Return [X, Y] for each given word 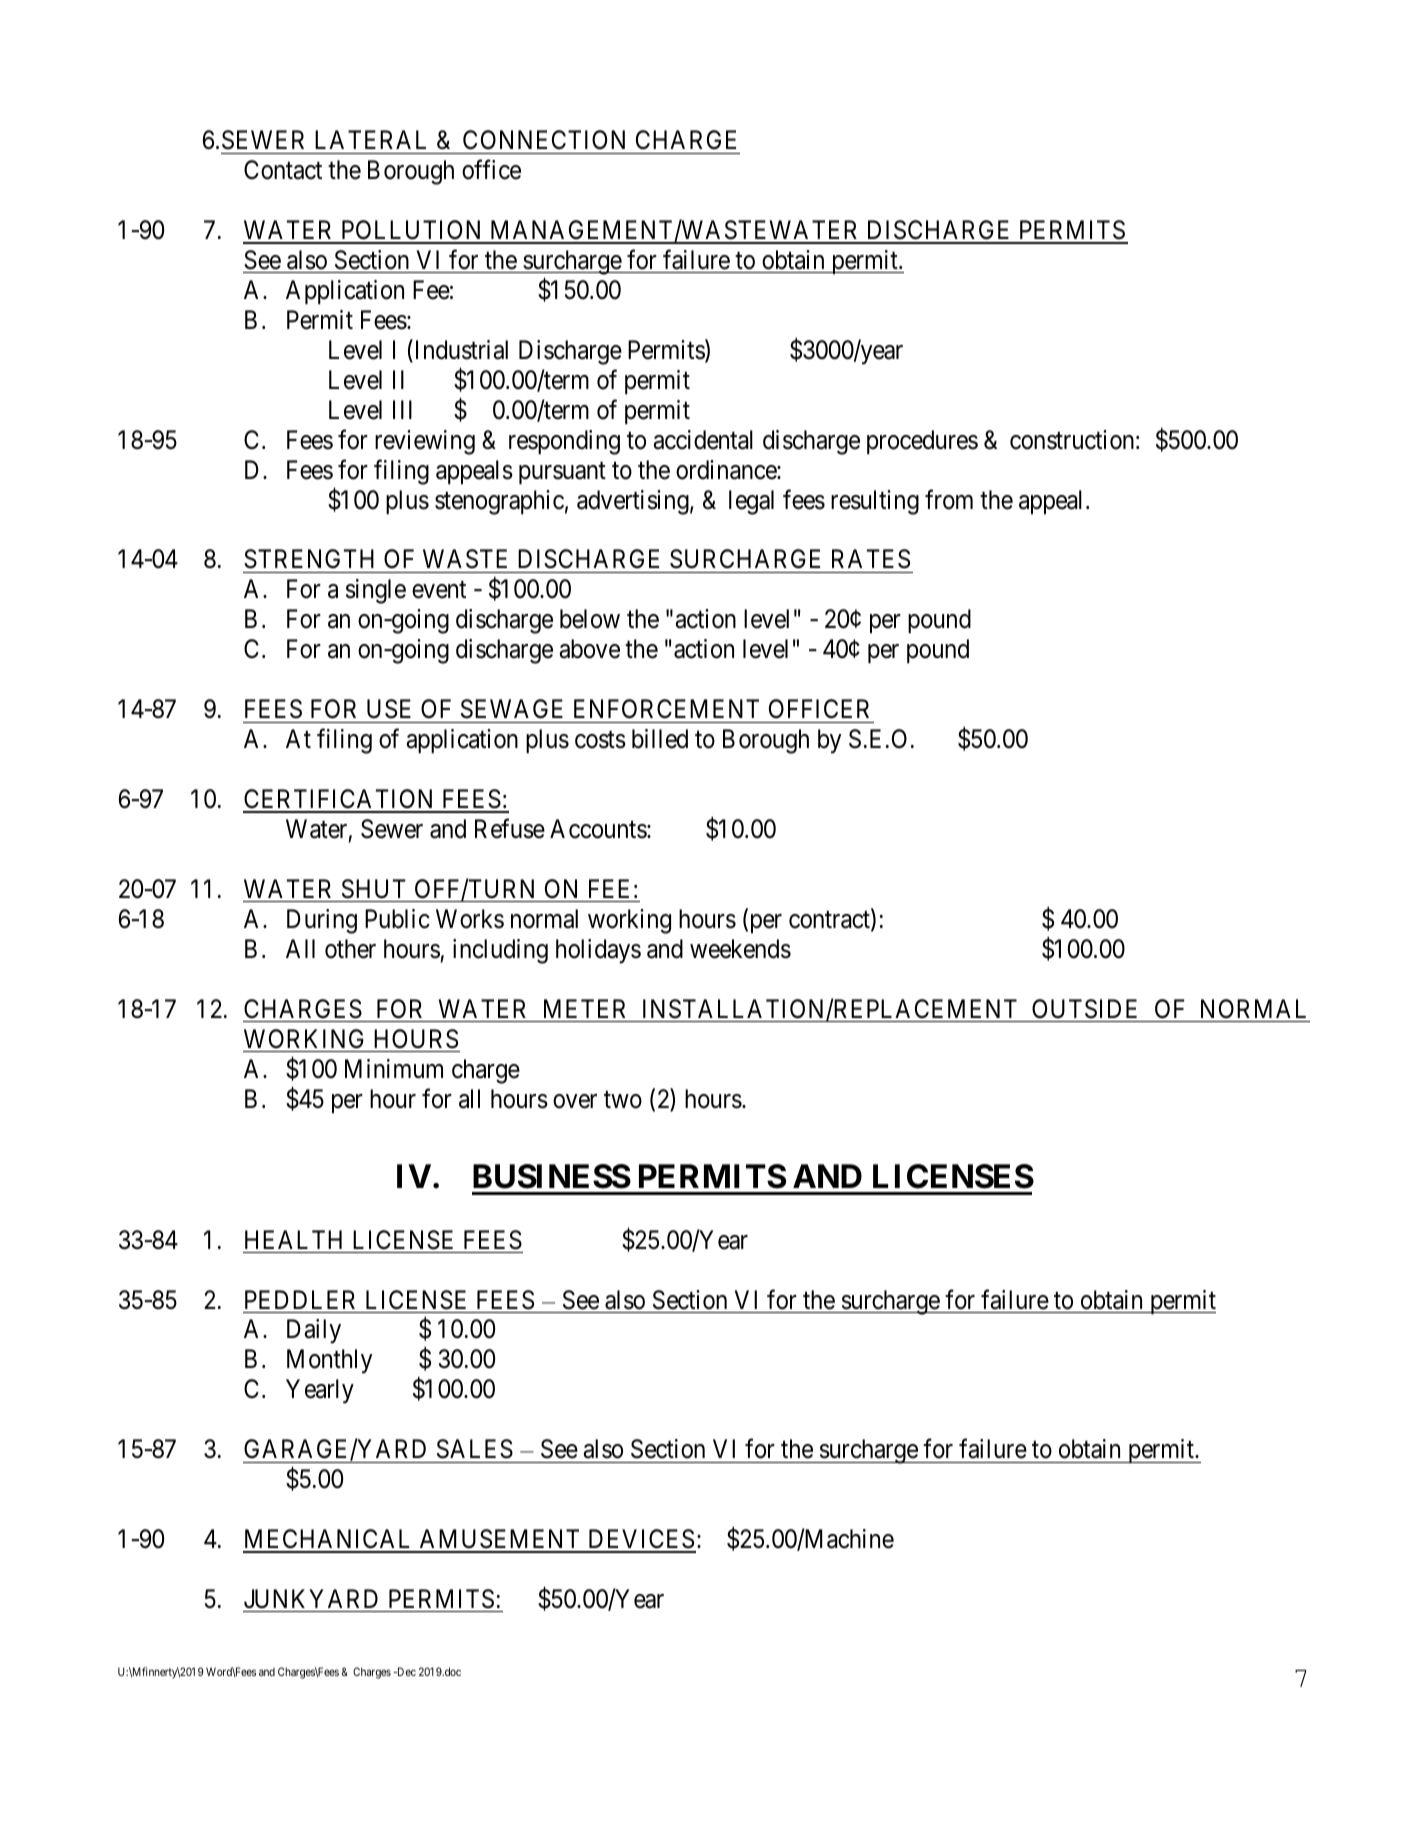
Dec [405, 1671]
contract [830, 921]
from [949, 499]
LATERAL [370, 139]
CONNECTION [544, 140]
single [376, 591]
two [623, 1100]
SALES [475, 1449]
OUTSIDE [1084, 1009]
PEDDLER [300, 1299]
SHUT [374, 889]
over [575, 1101]
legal [751, 502]
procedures [922, 442]
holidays [598, 951]
